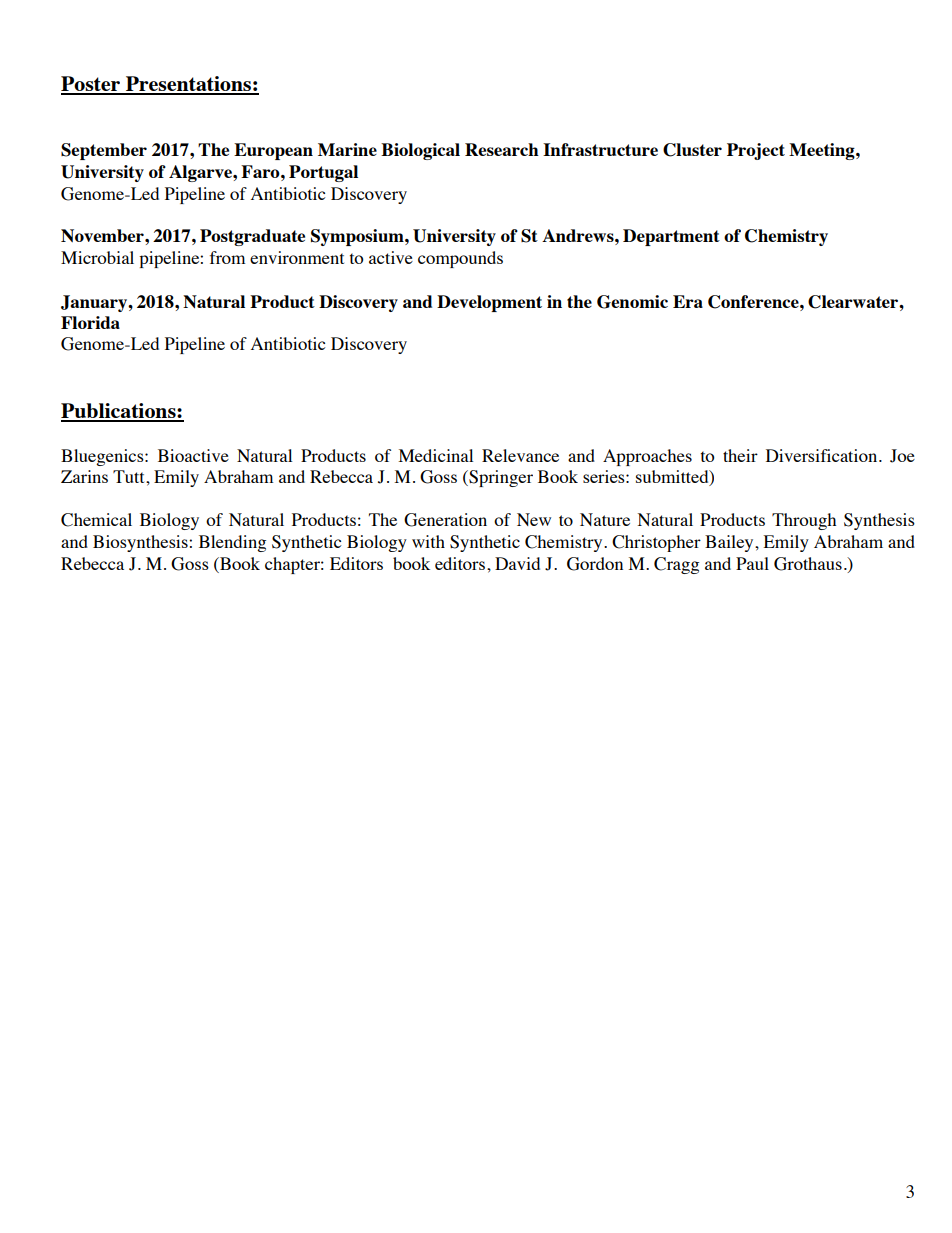 The image size is (952, 1233). What do you see at coordinates (520, 455) in the document?
I see `Relevance` at bounding box center [520, 455].
